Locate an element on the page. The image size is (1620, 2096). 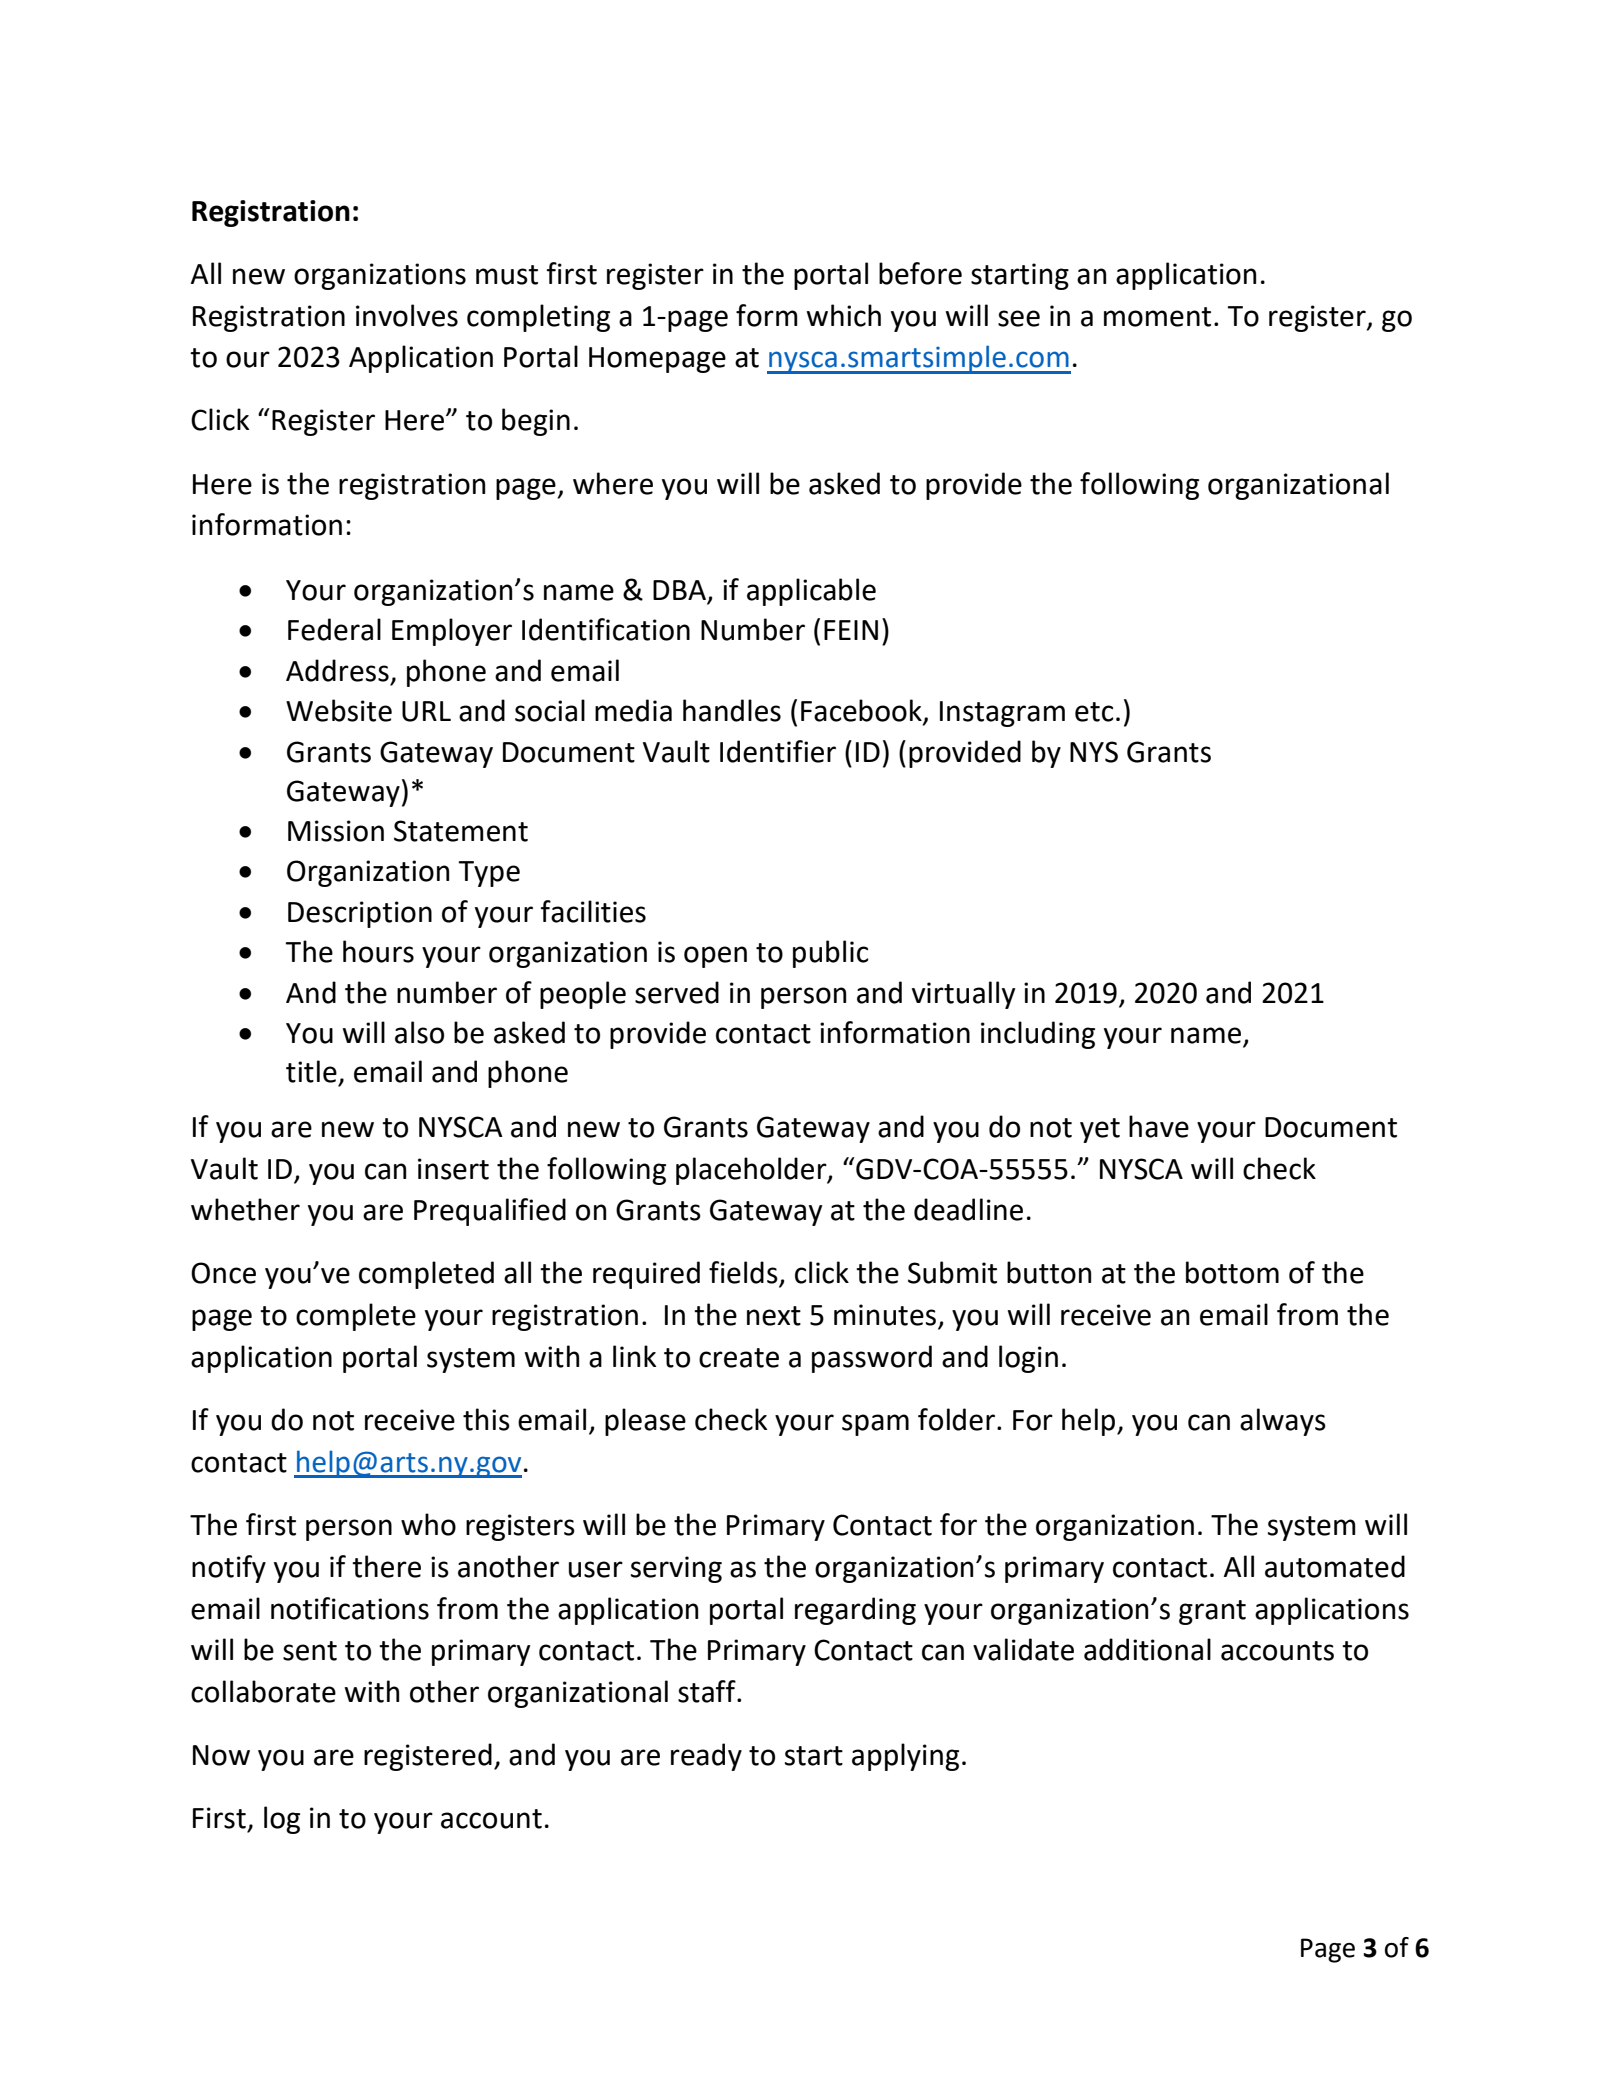
including is located at coordinates (1038, 1035).
